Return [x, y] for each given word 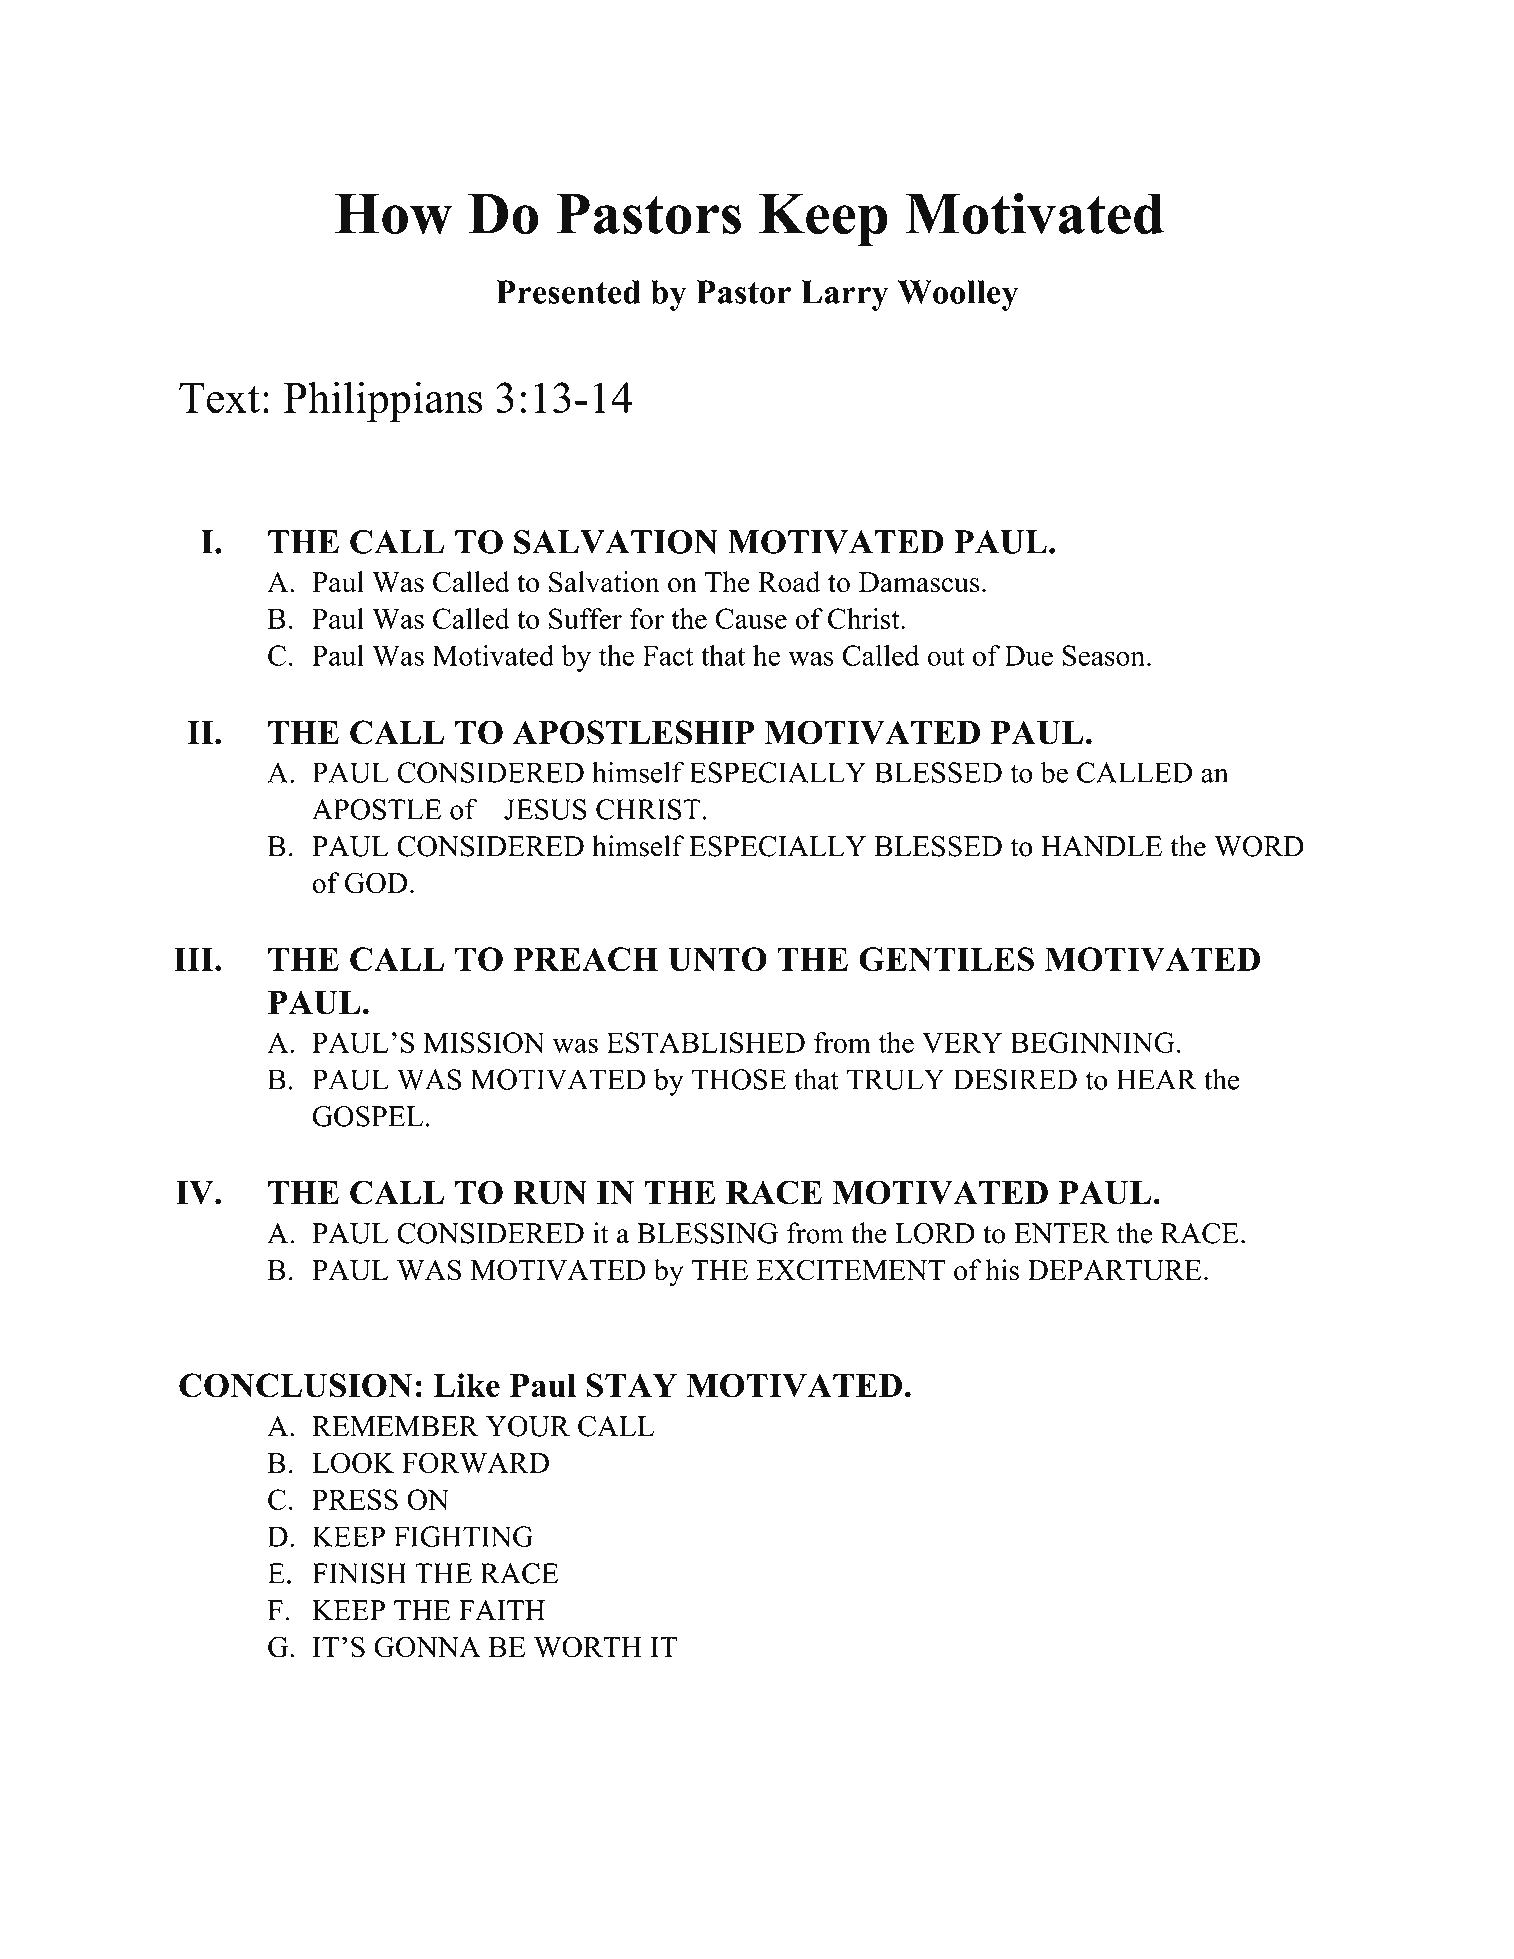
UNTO [717, 959]
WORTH [588, 1647]
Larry [844, 295]
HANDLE [1101, 846]
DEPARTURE [1115, 1270]
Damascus [919, 582]
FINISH [359, 1573]
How [393, 214]
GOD [376, 883]
